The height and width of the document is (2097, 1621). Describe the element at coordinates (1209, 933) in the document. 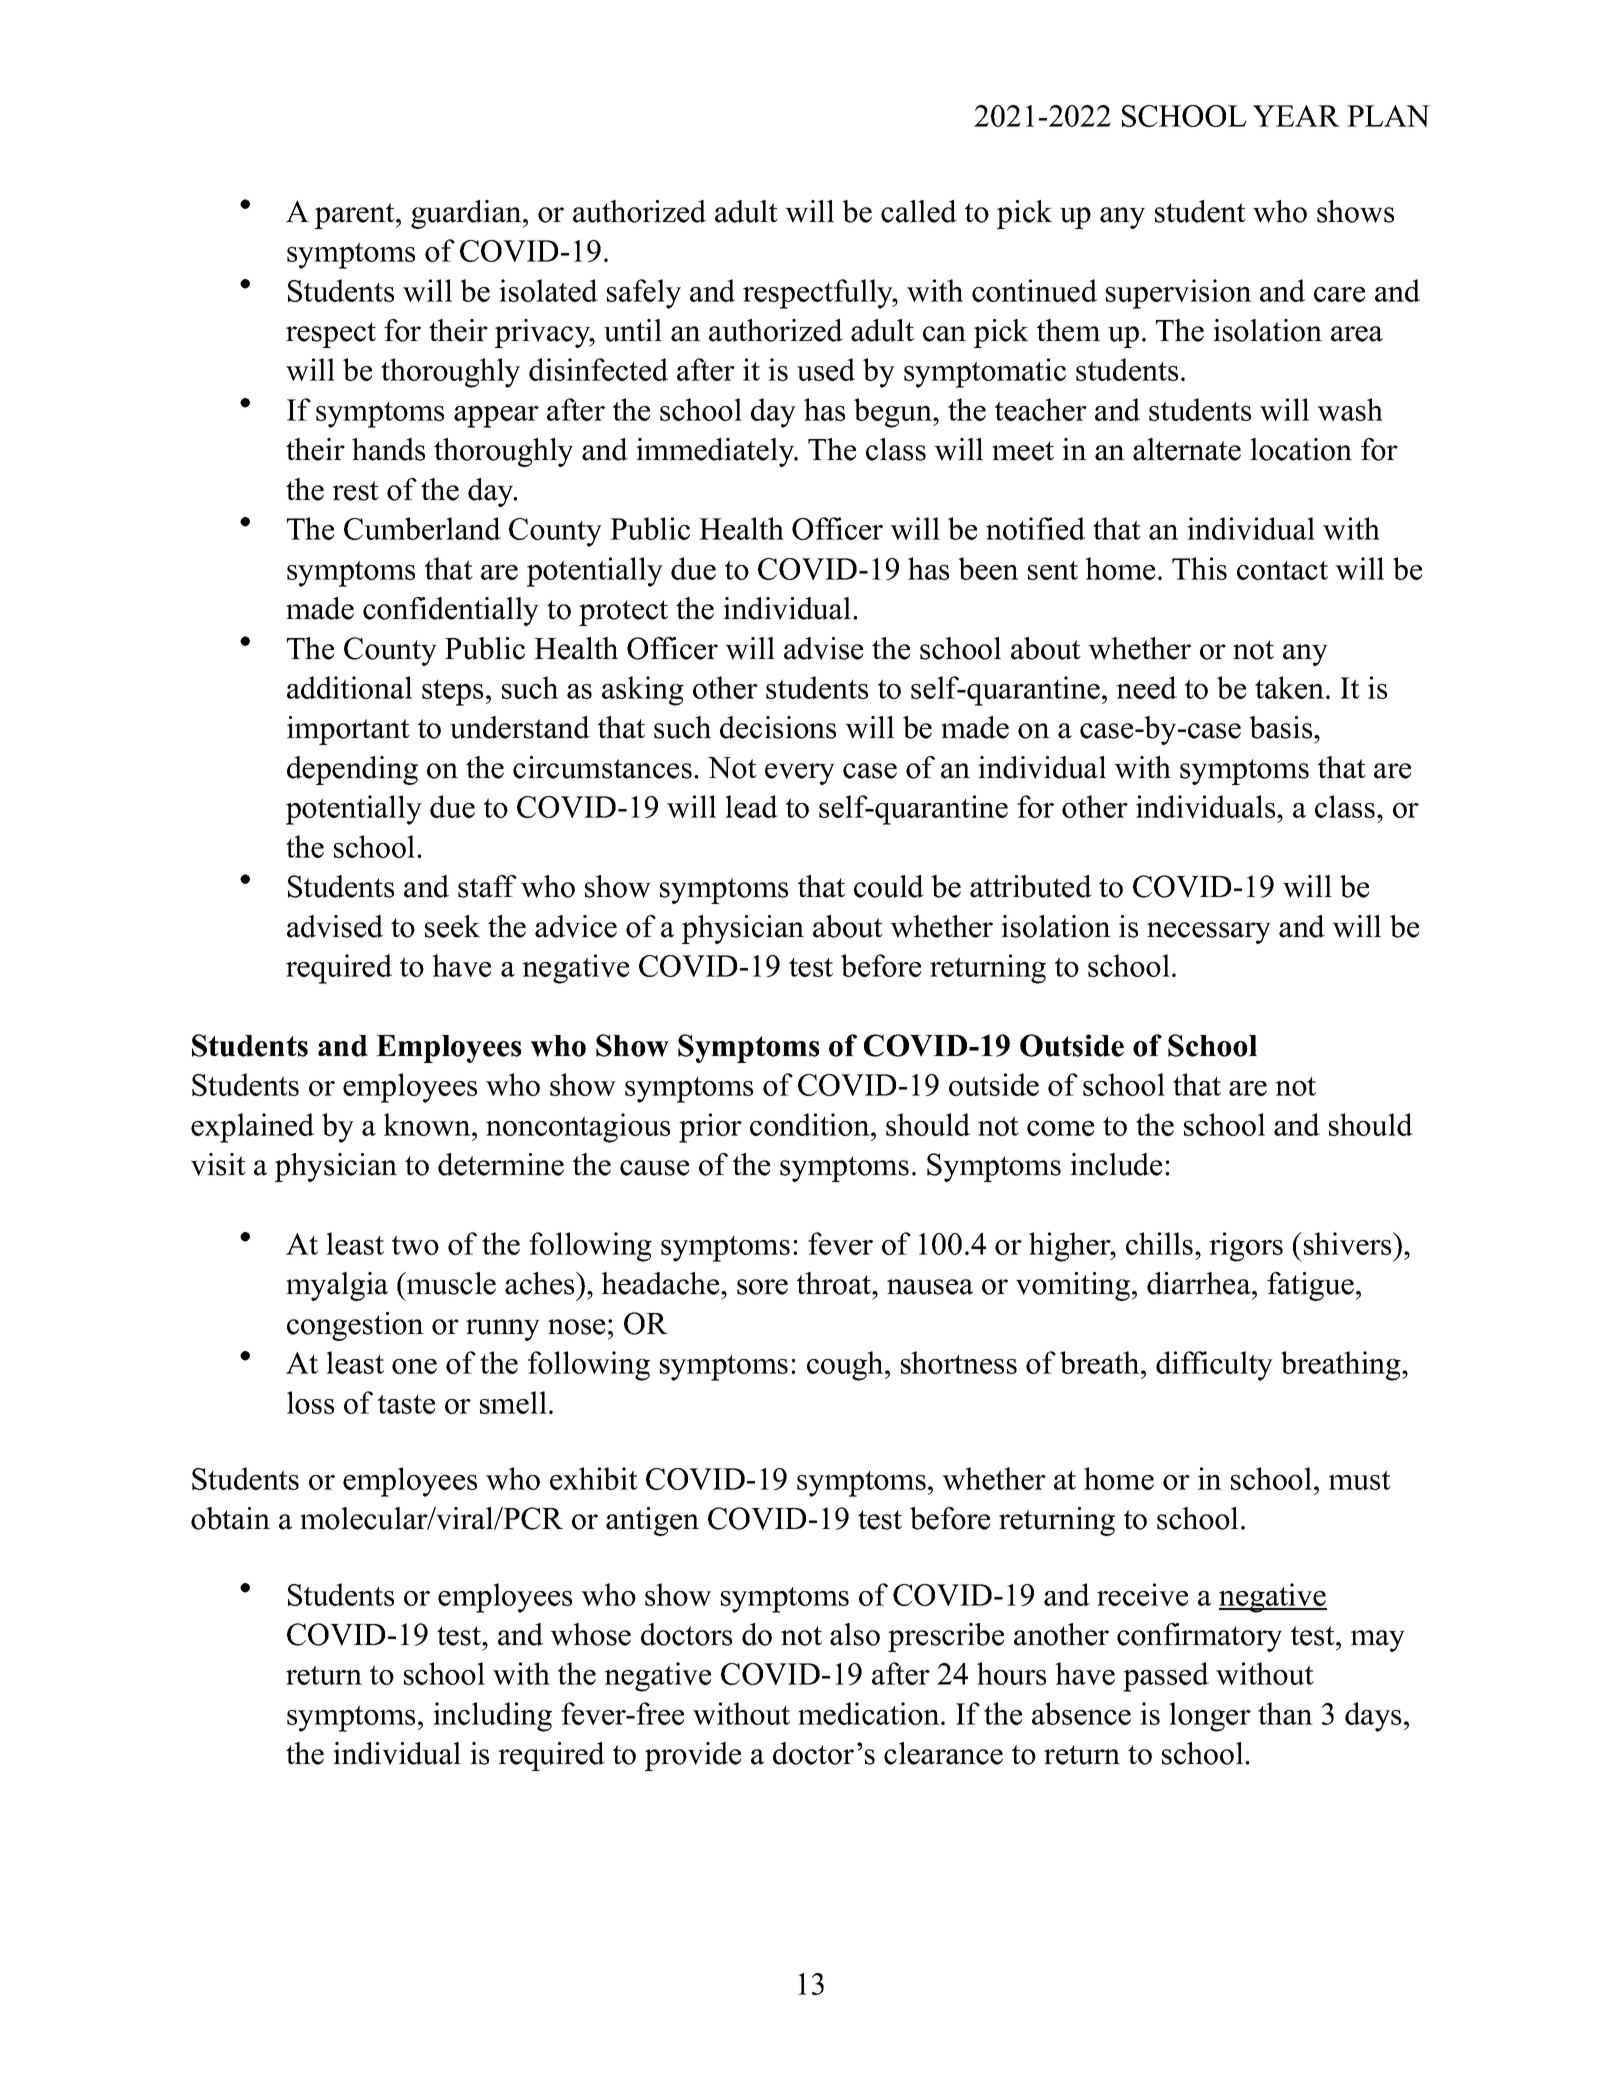

I see `necessary` at that location.
